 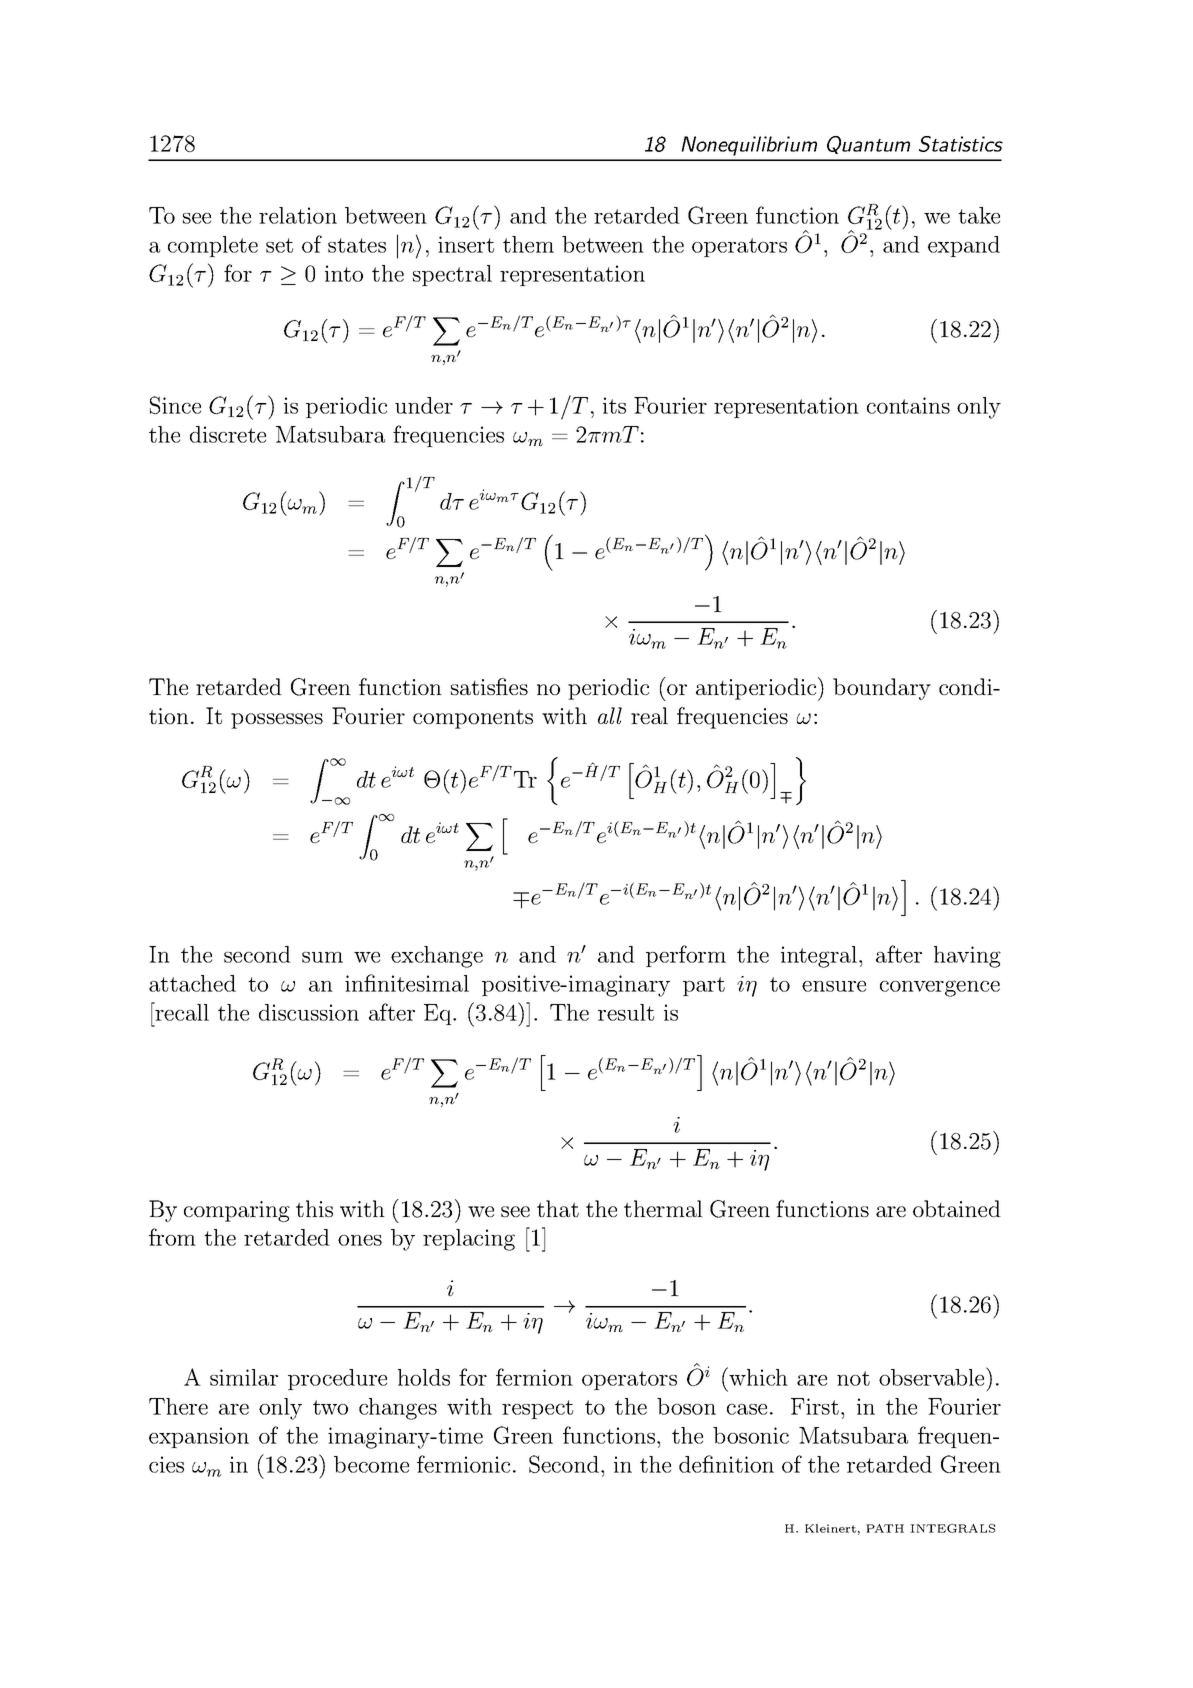 What do you see at coordinates (528, 244) in the document?
I see `them` at bounding box center [528, 244].
